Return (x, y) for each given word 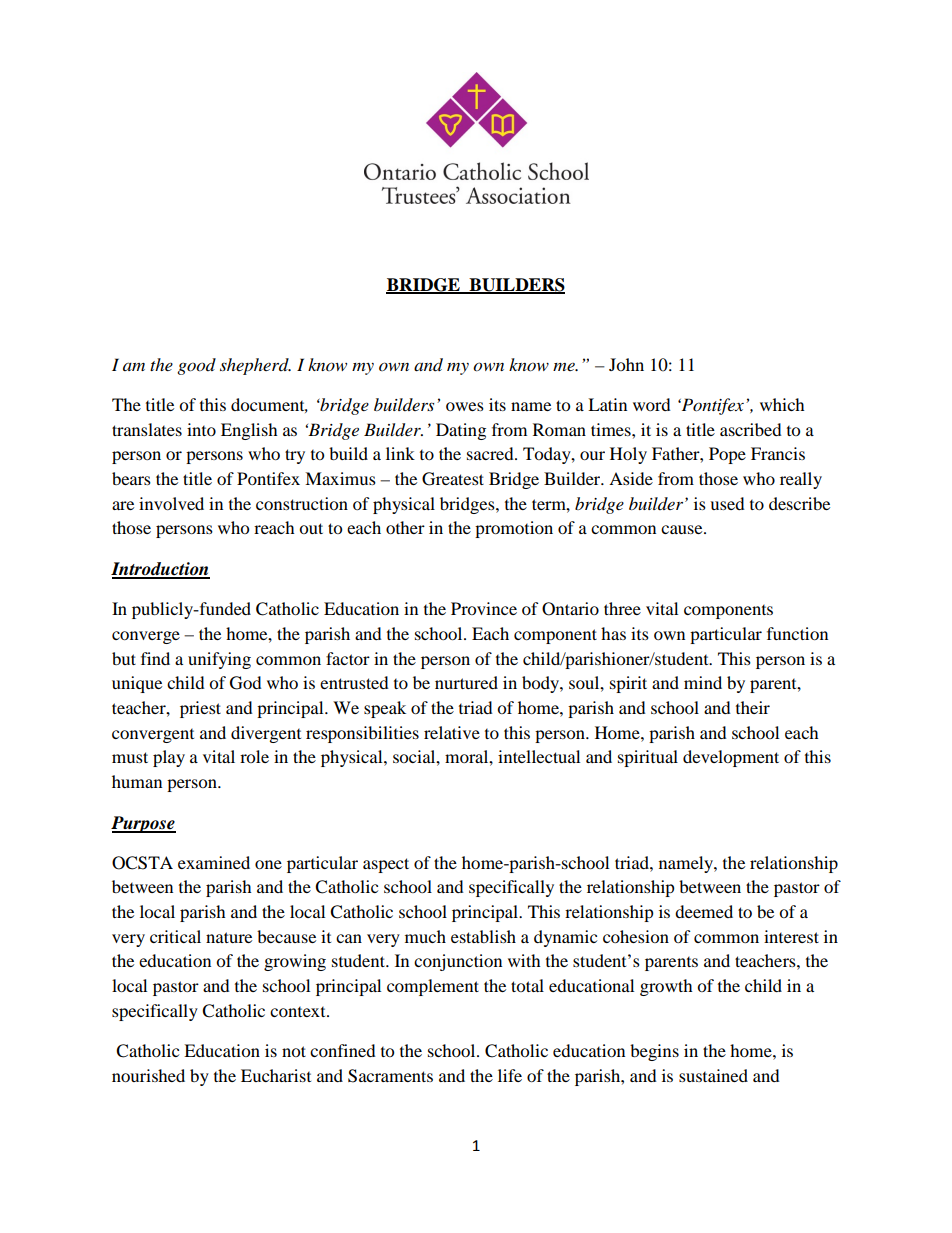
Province (484, 608)
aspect (386, 865)
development (731, 758)
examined (214, 862)
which (782, 404)
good (196, 366)
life (510, 1075)
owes (465, 406)
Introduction (160, 570)
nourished (148, 1075)
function (797, 633)
